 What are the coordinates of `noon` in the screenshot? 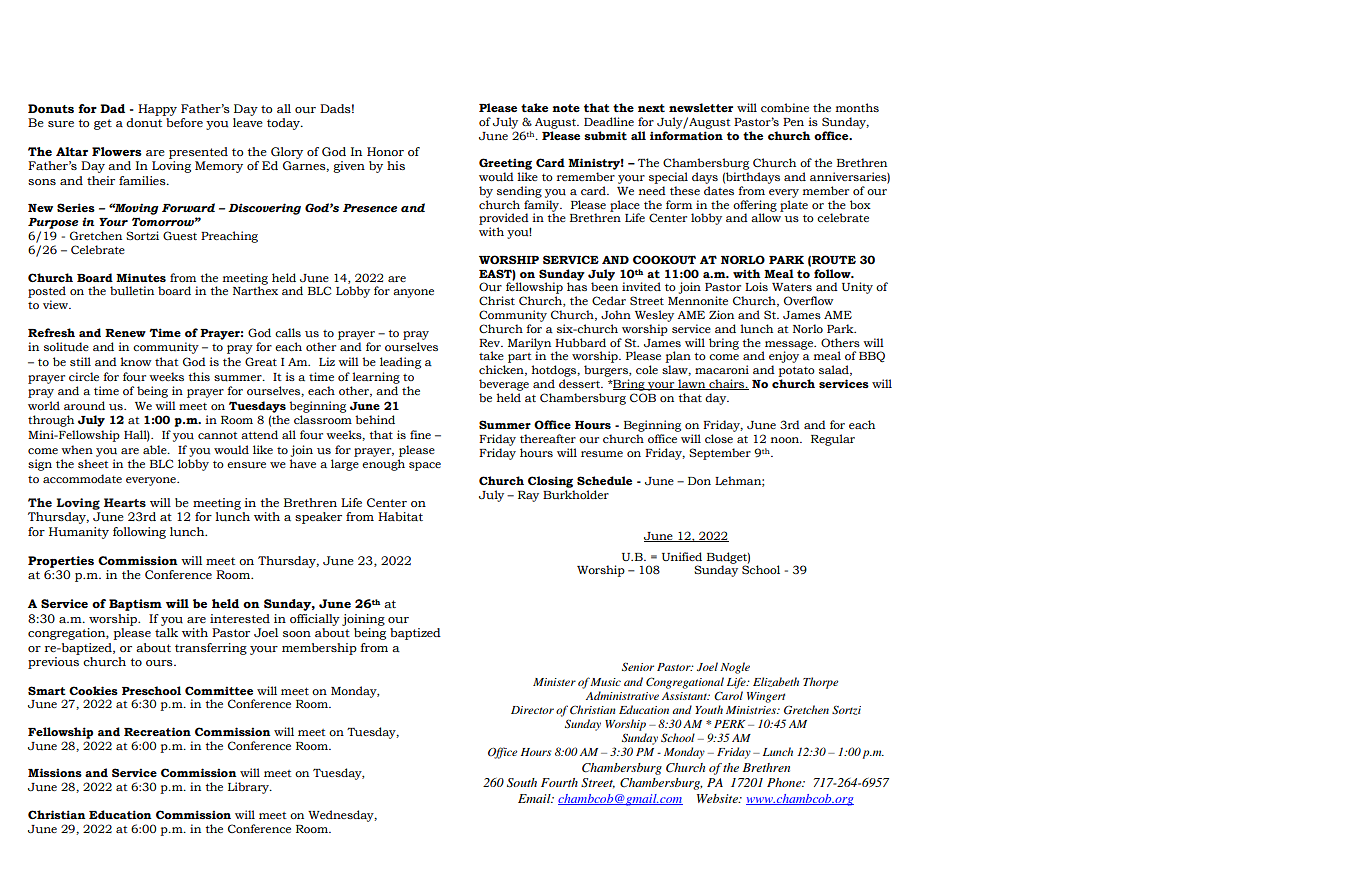 It's located at (786, 440).
